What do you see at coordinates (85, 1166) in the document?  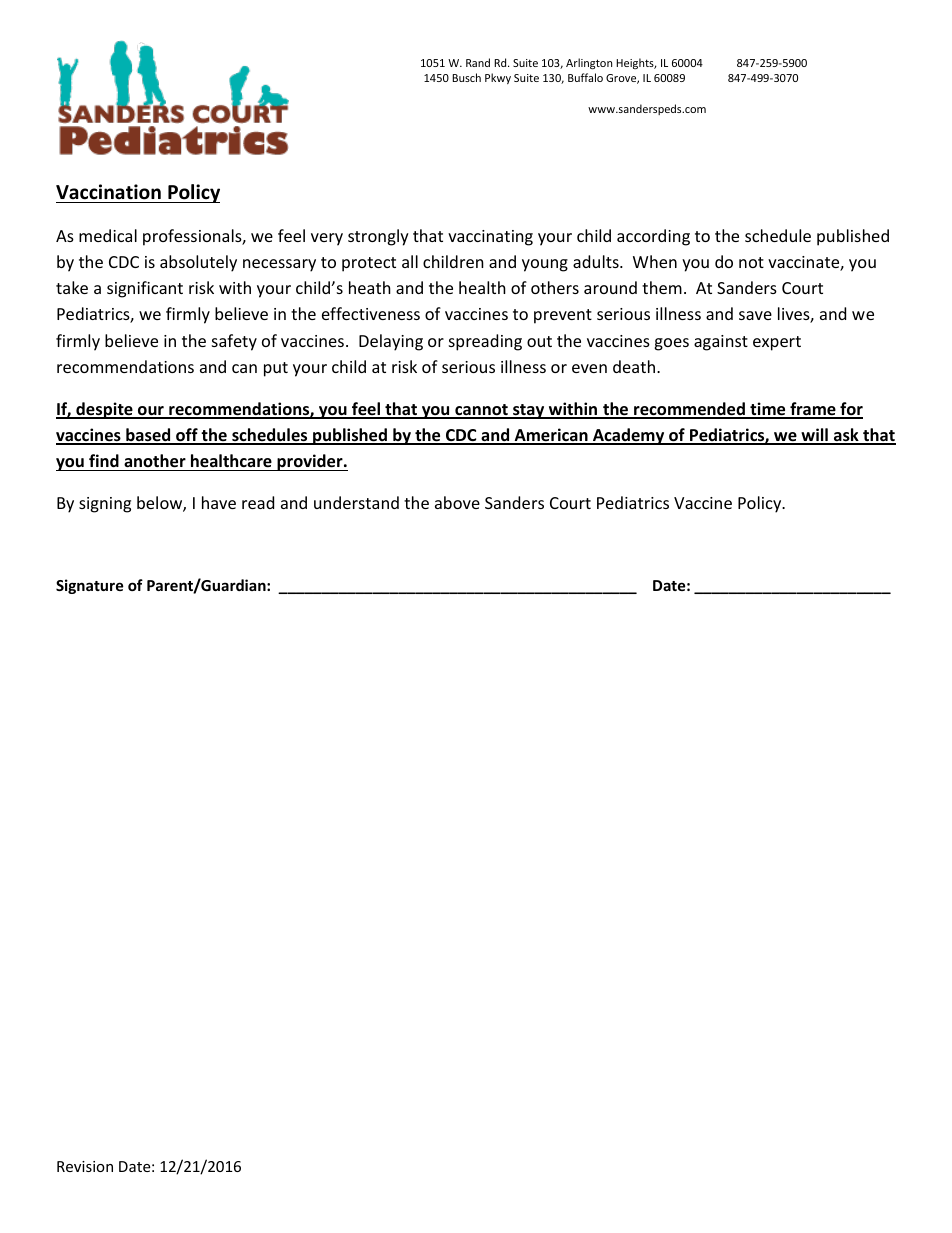 I see `Revision` at bounding box center [85, 1166].
